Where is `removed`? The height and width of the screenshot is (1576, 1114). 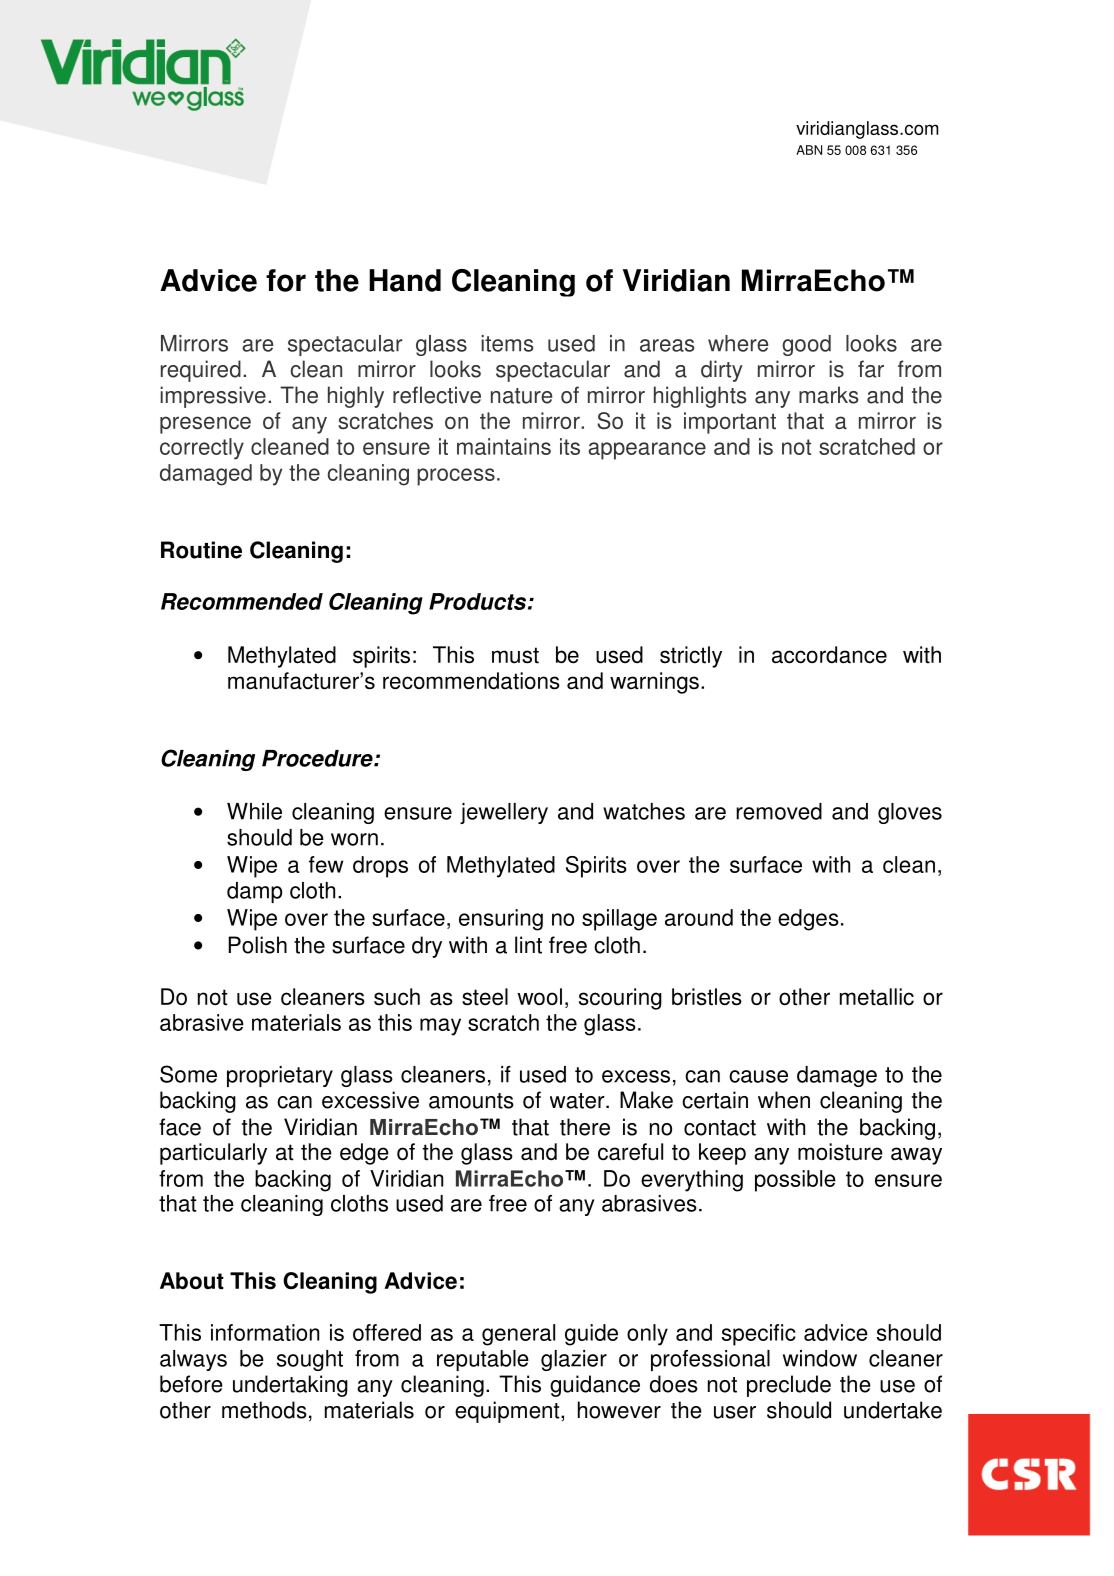 removed is located at coordinates (779, 811).
